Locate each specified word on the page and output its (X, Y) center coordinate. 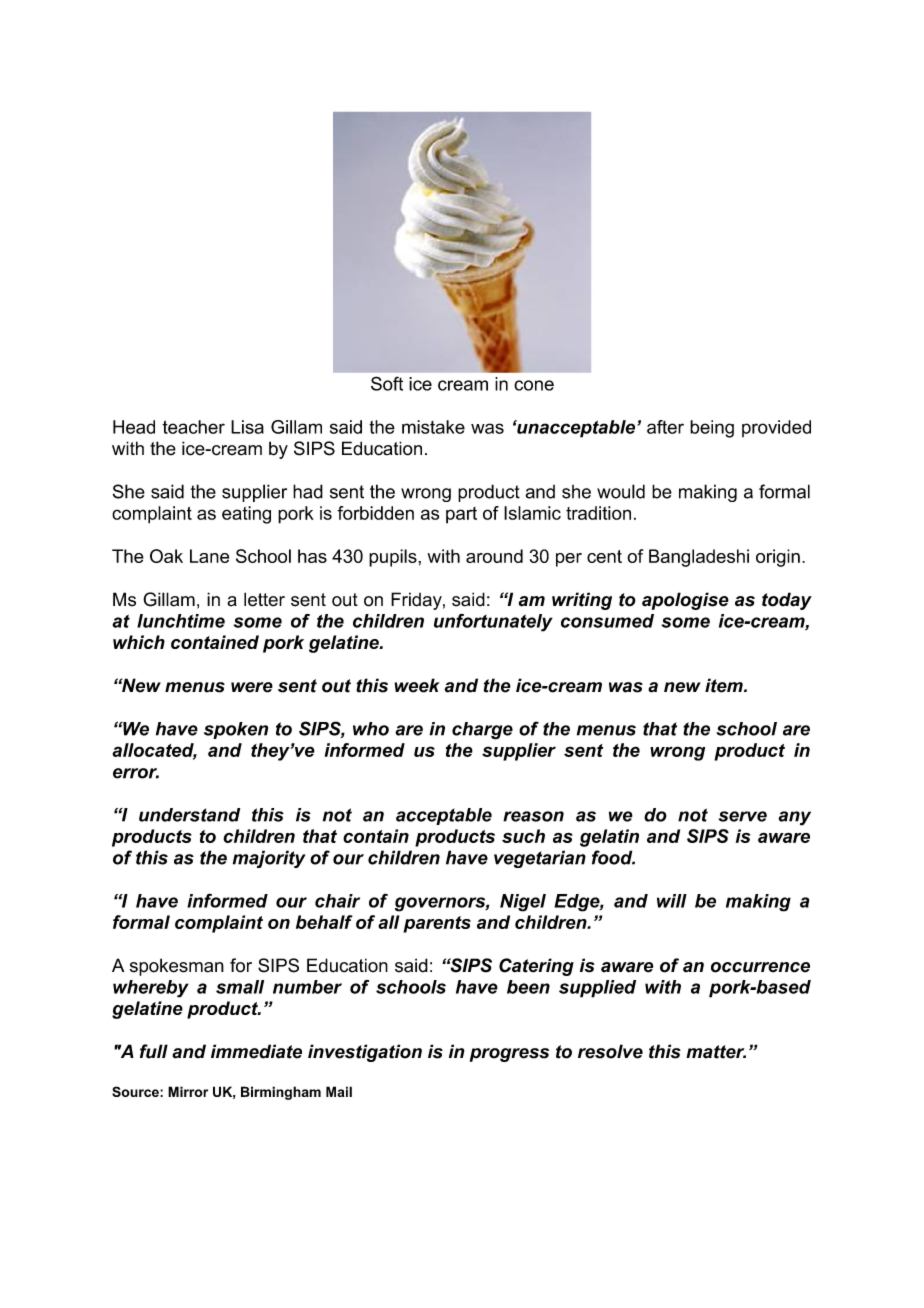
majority (269, 859)
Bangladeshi (699, 558)
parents (437, 924)
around (494, 556)
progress (509, 1055)
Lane (209, 556)
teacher (193, 427)
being (712, 429)
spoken (236, 730)
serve (742, 816)
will (672, 901)
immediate (256, 1051)
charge (482, 731)
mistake (433, 427)
